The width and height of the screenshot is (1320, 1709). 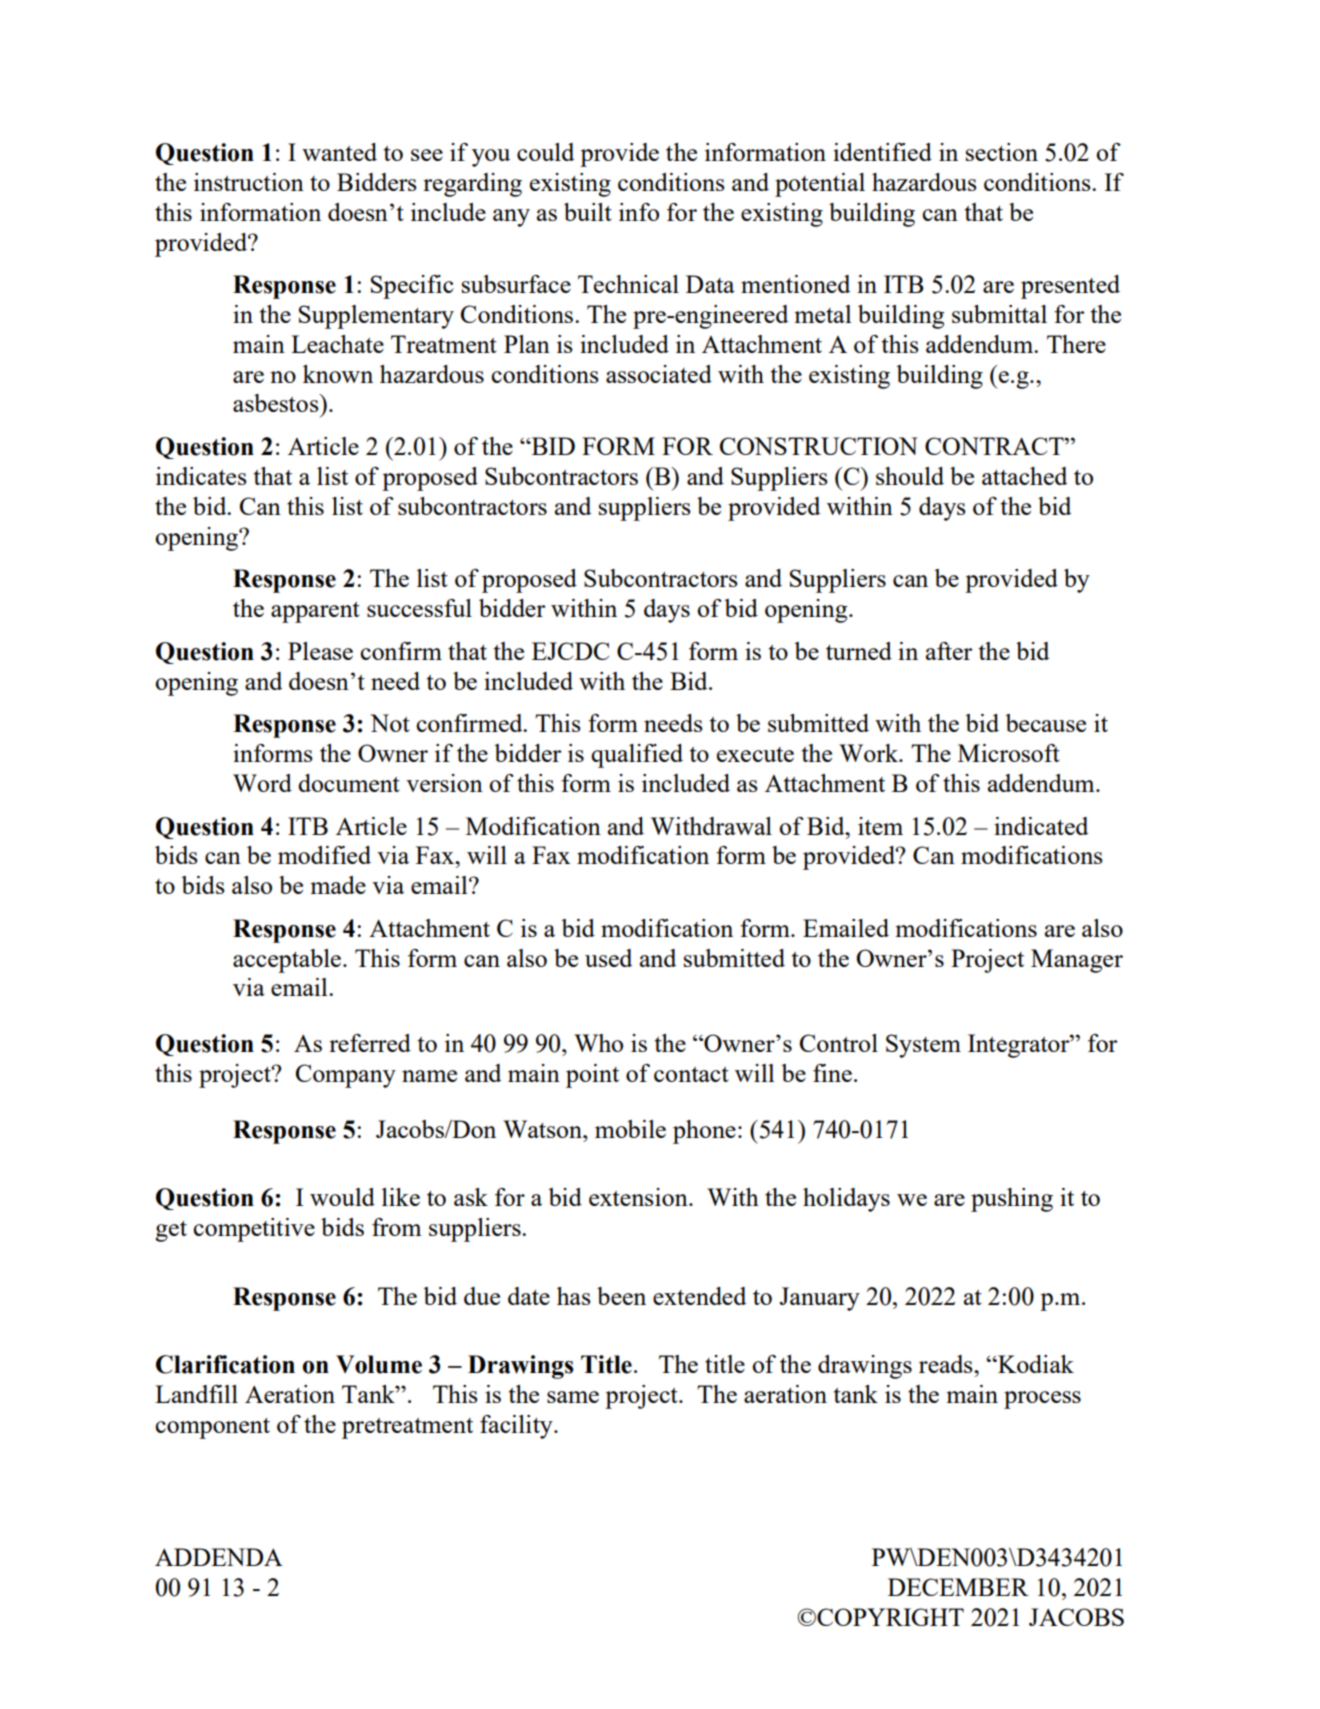 What do you see at coordinates (1002, 152) in the screenshot?
I see `section` at bounding box center [1002, 152].
